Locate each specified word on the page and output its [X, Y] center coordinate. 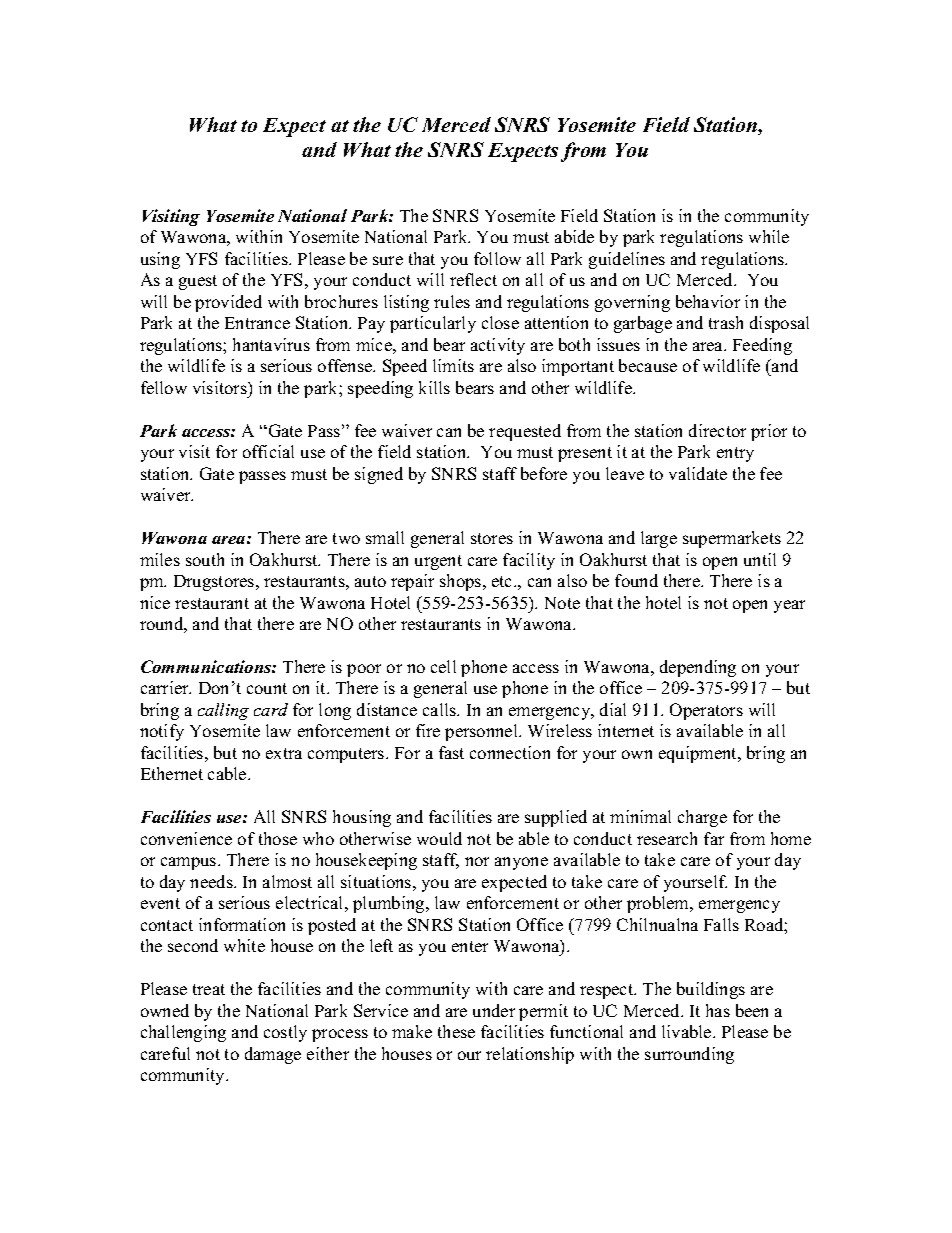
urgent [438, 562]
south [205, 559]
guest [198, 282]
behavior [708, 301]
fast [451, 752]
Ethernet [172, 773]
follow [497, 258]
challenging [183, 1033]
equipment [699, 754]
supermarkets [732, 539]
